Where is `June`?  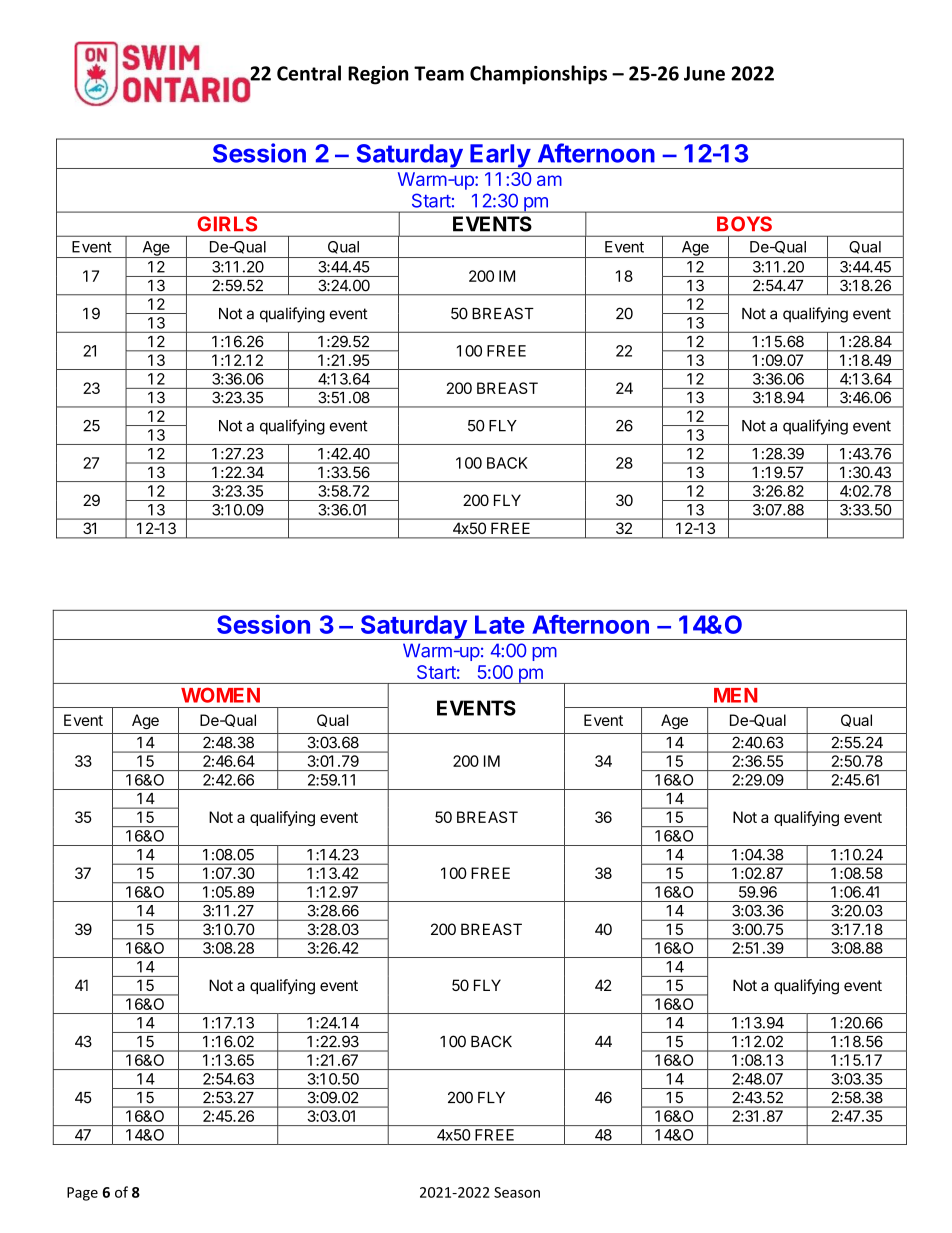 June is located at coordinates (704, 73).
